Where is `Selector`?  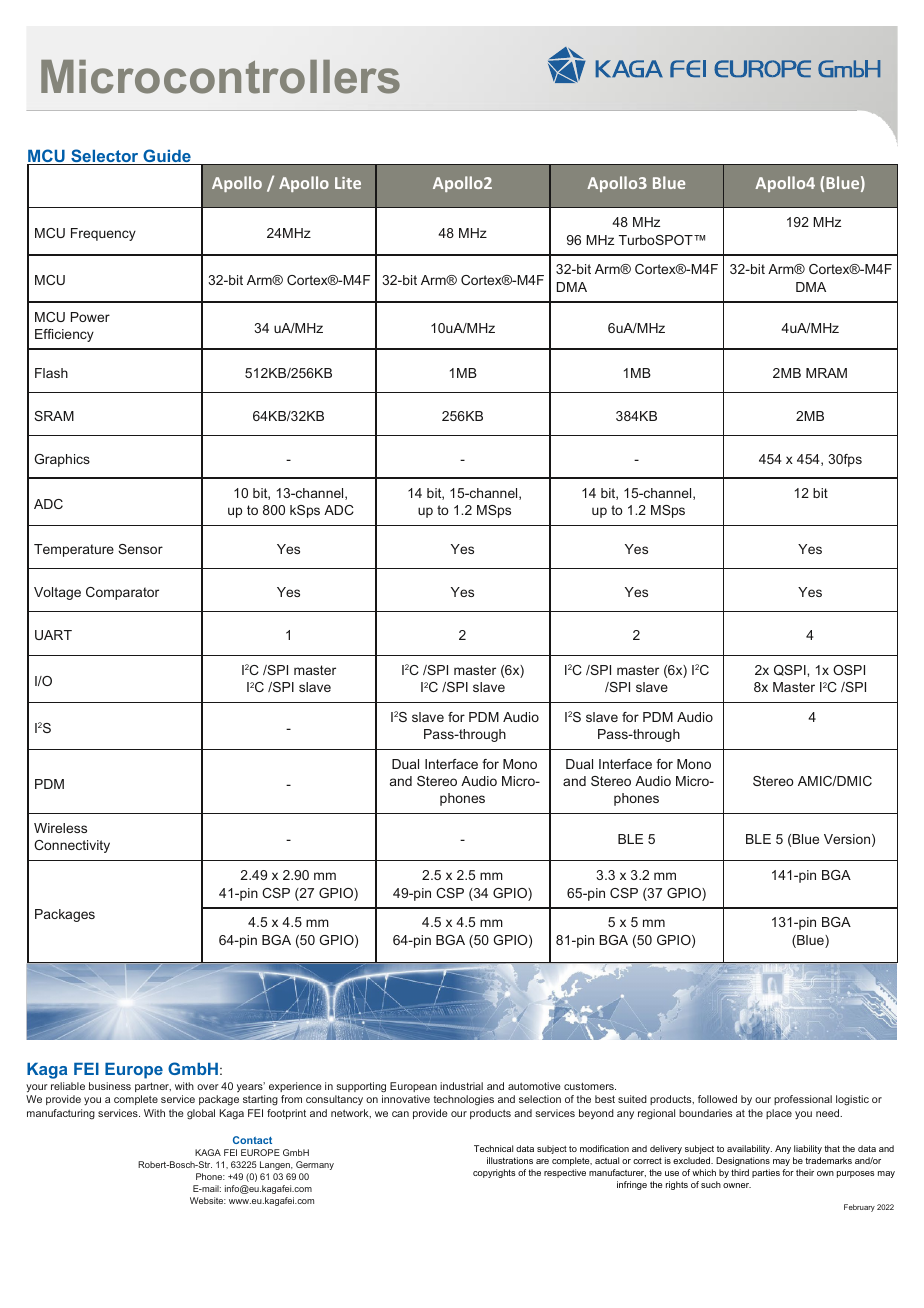
Selector is located at coordinates (105, 157).
